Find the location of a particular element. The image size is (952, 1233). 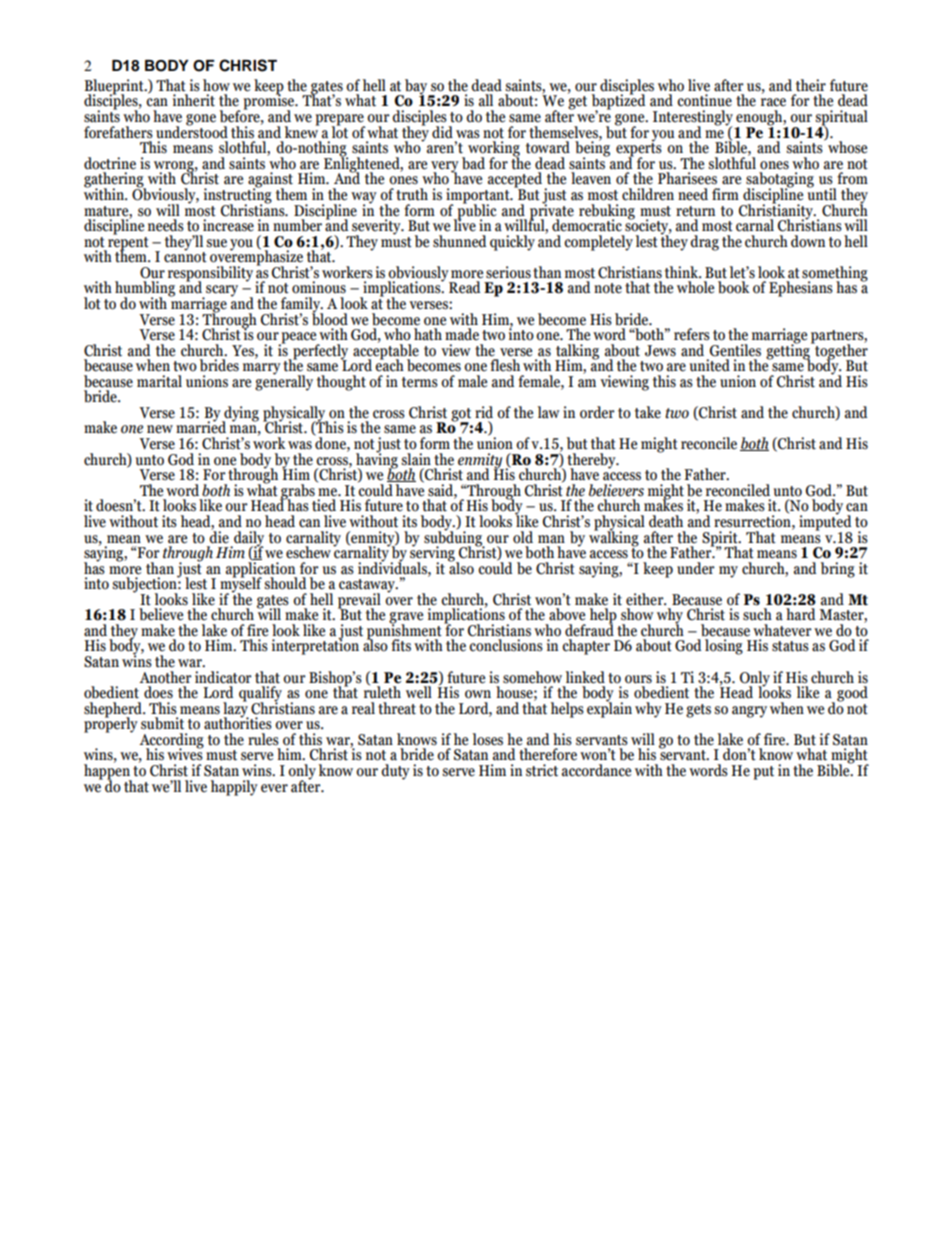

such is located at coordinates (757, 614).
